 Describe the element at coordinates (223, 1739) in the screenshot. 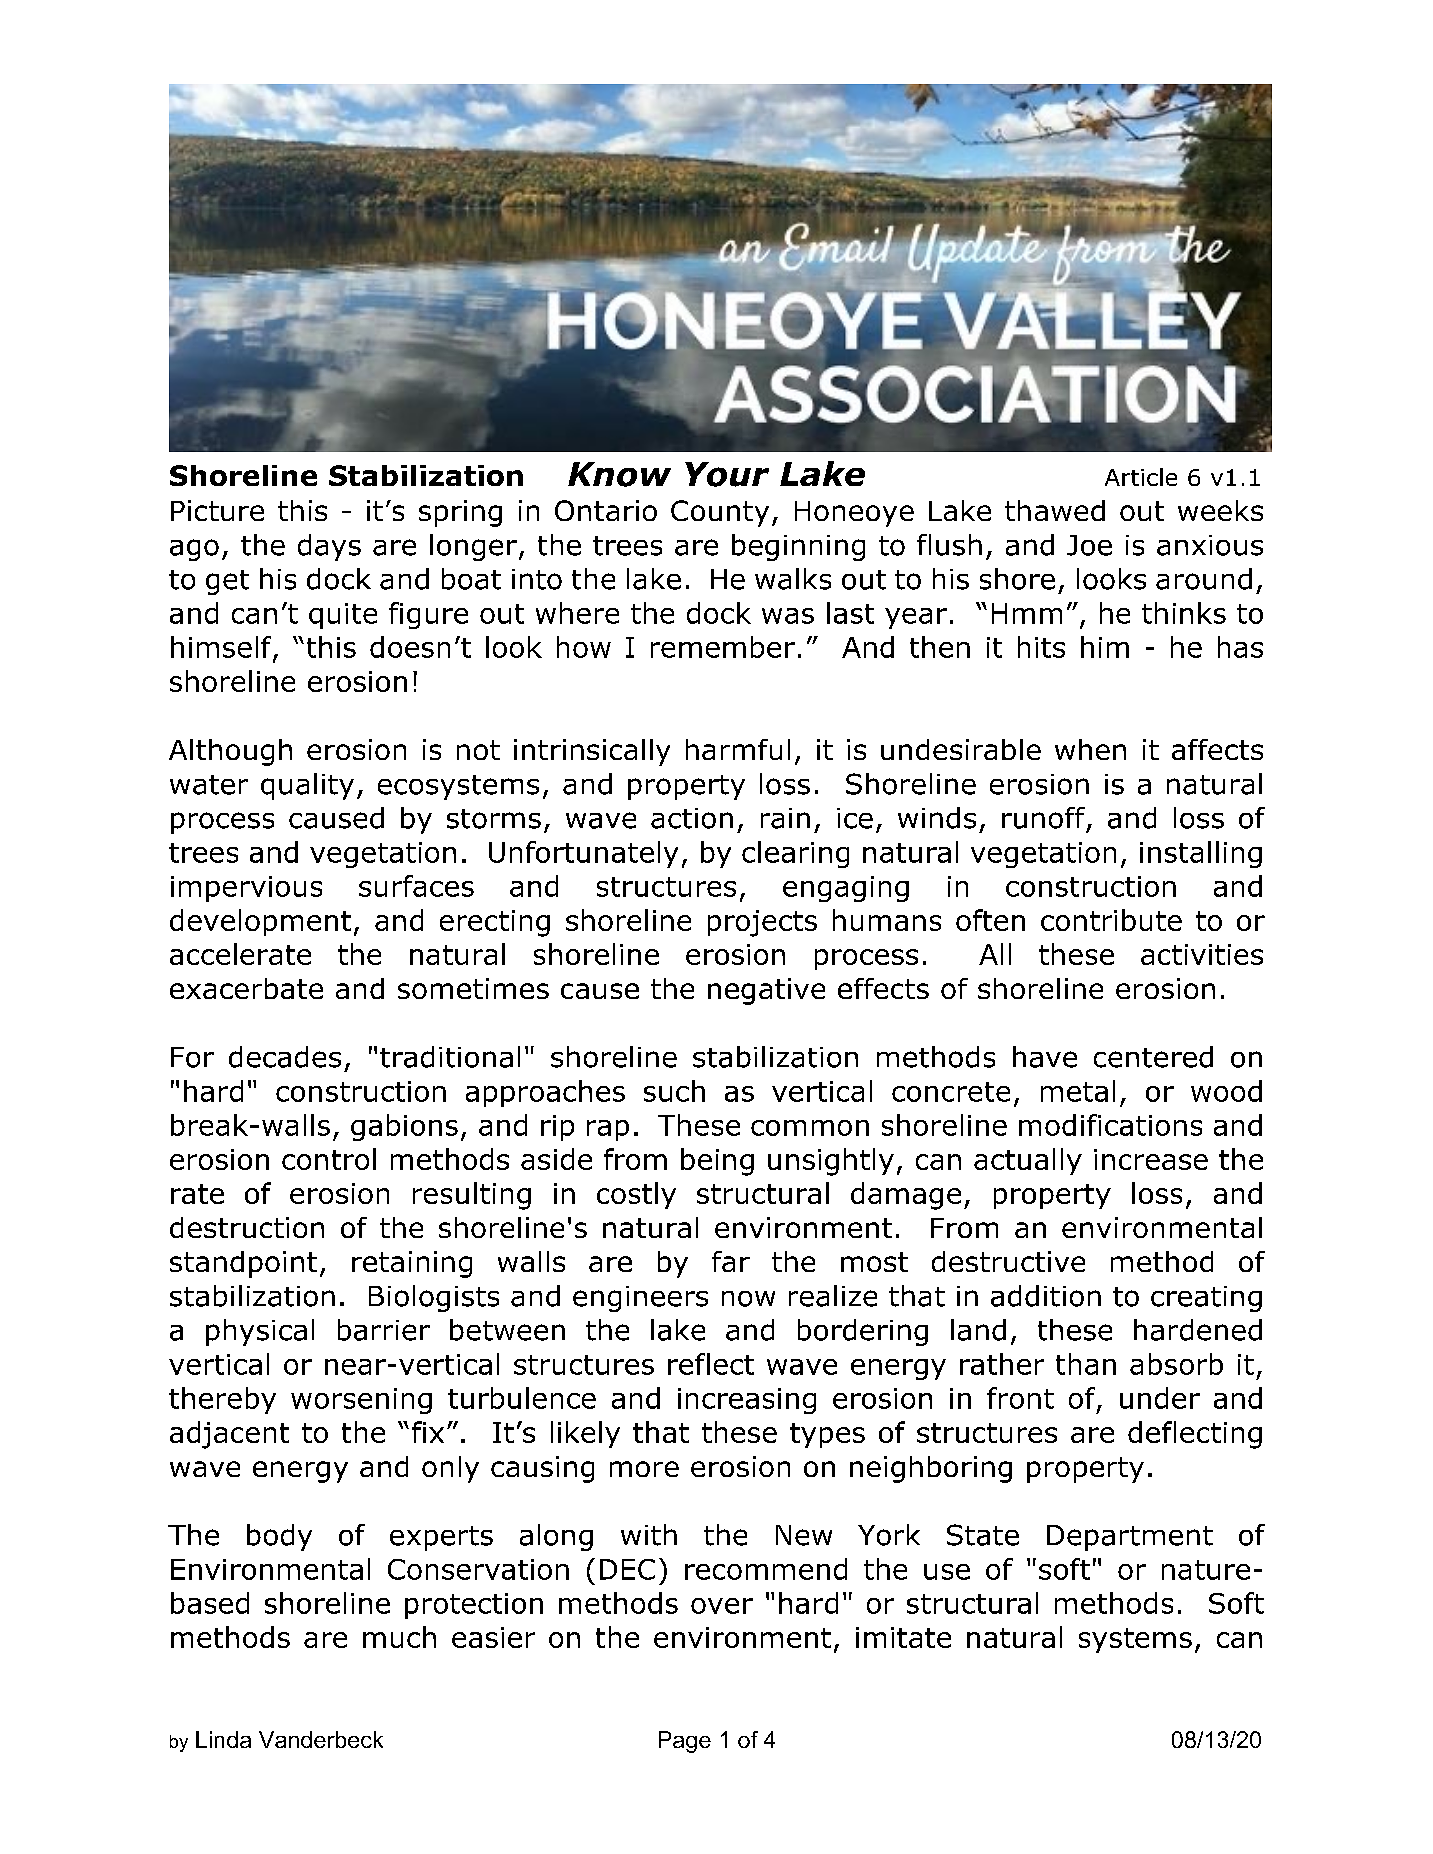

I see `Linda` at that location.
